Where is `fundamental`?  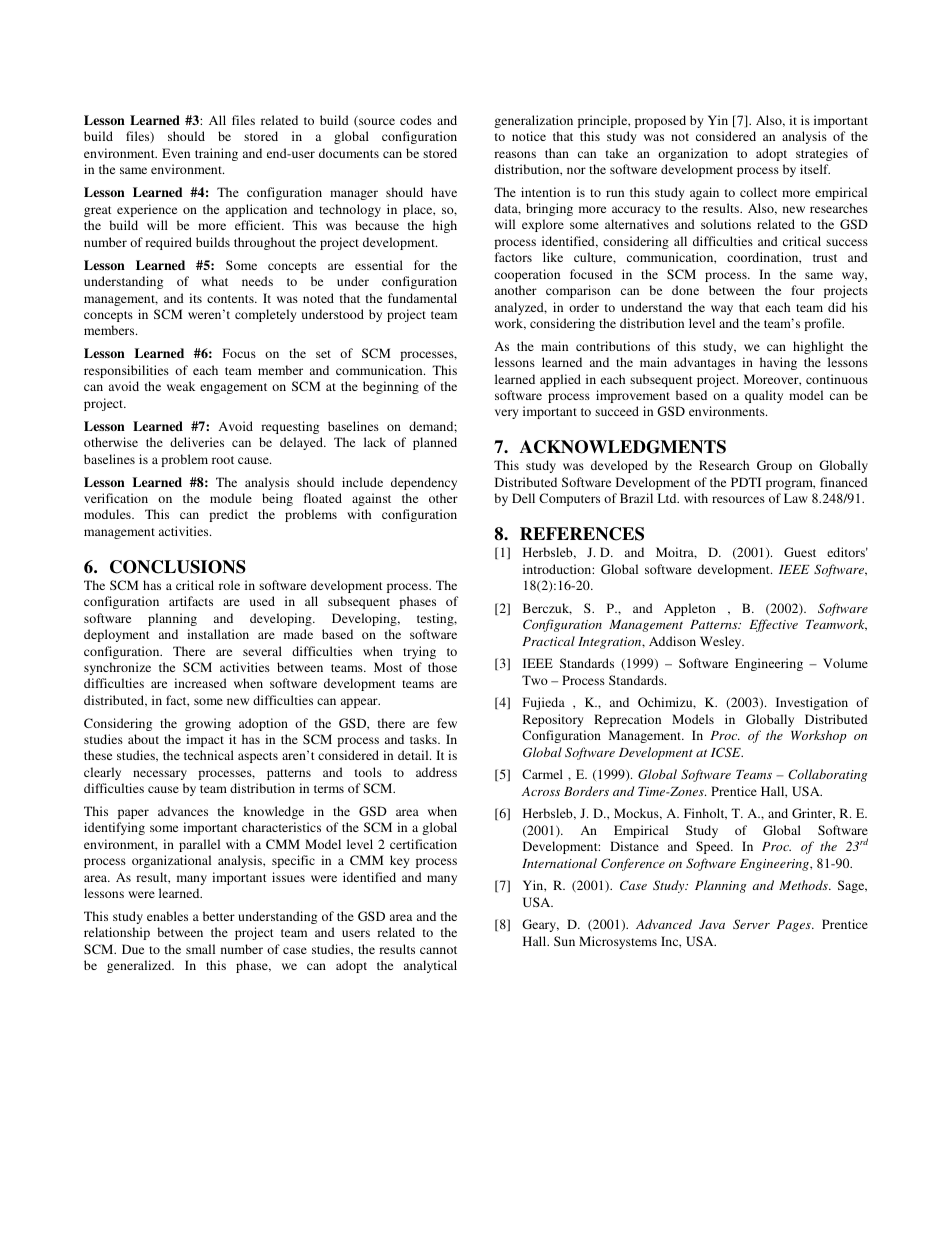
fundamental is located at coordinates (422, 298).
